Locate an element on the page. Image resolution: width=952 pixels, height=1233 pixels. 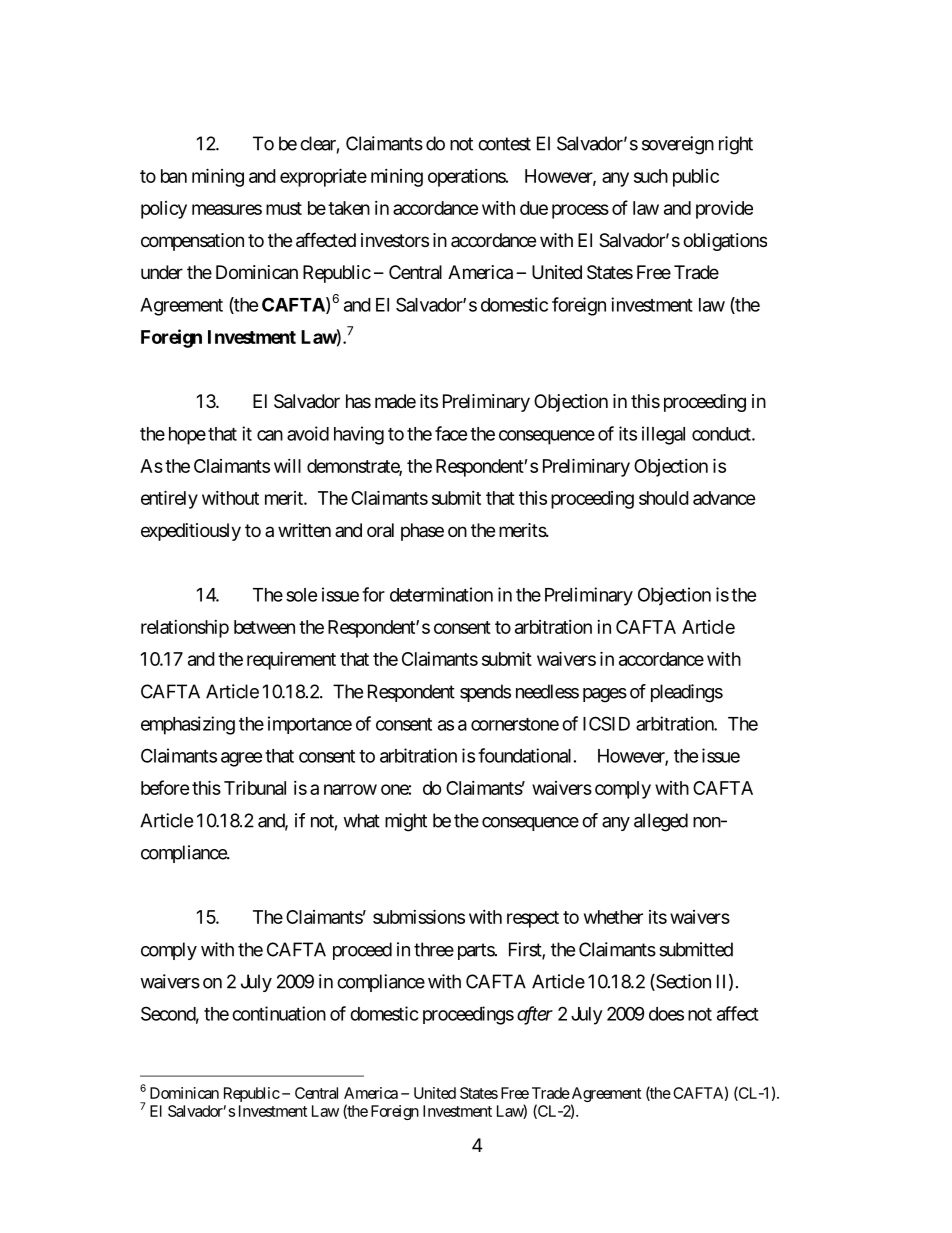
face is located at coordinates (451, 433).
